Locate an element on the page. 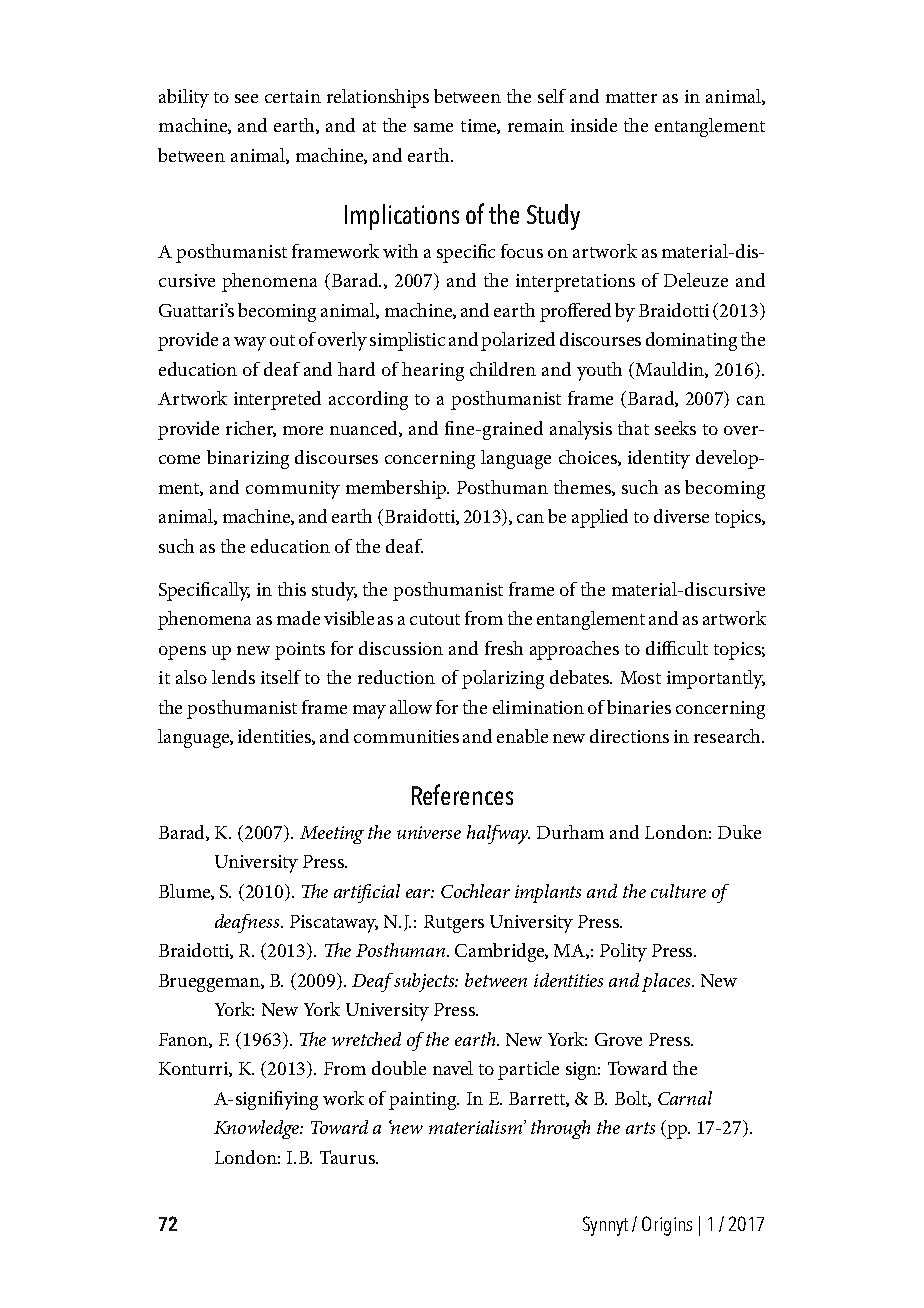 The width and height of the image is (924, 1308). matter is located at coordinates (631, 97).
